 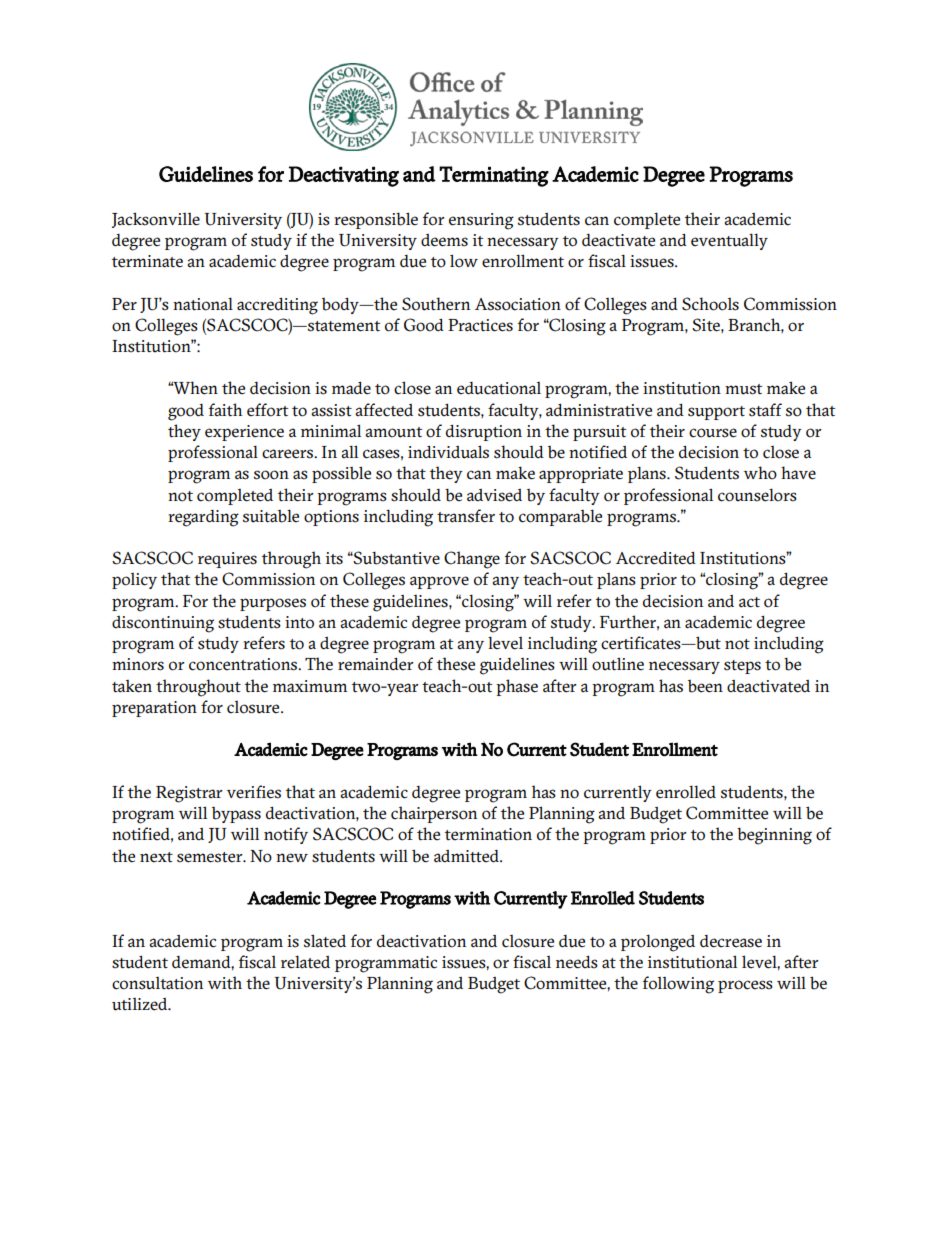 I want to click on experience, so click(x=244, y=433).
